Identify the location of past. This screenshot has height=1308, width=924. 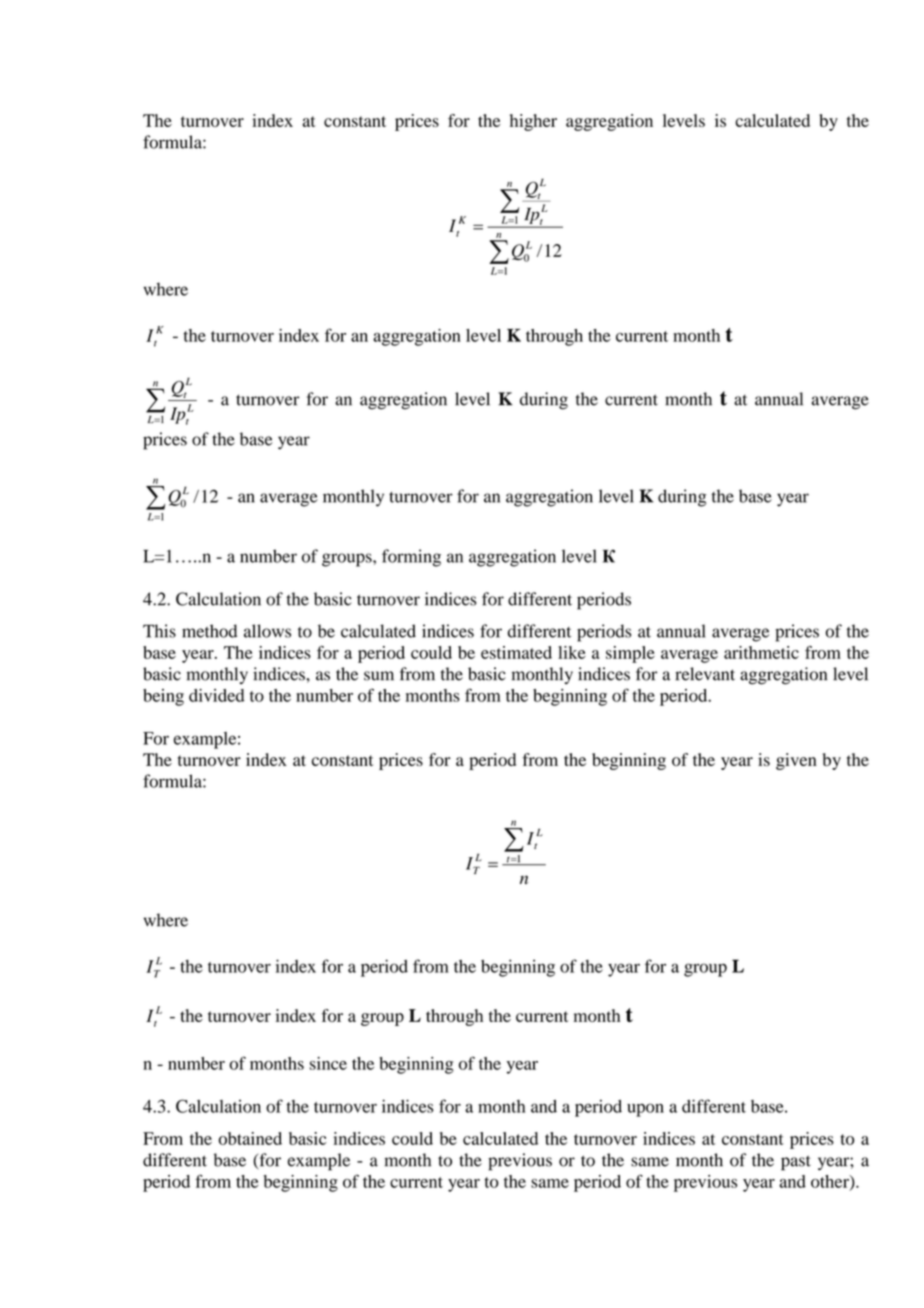
(796, 1163).
